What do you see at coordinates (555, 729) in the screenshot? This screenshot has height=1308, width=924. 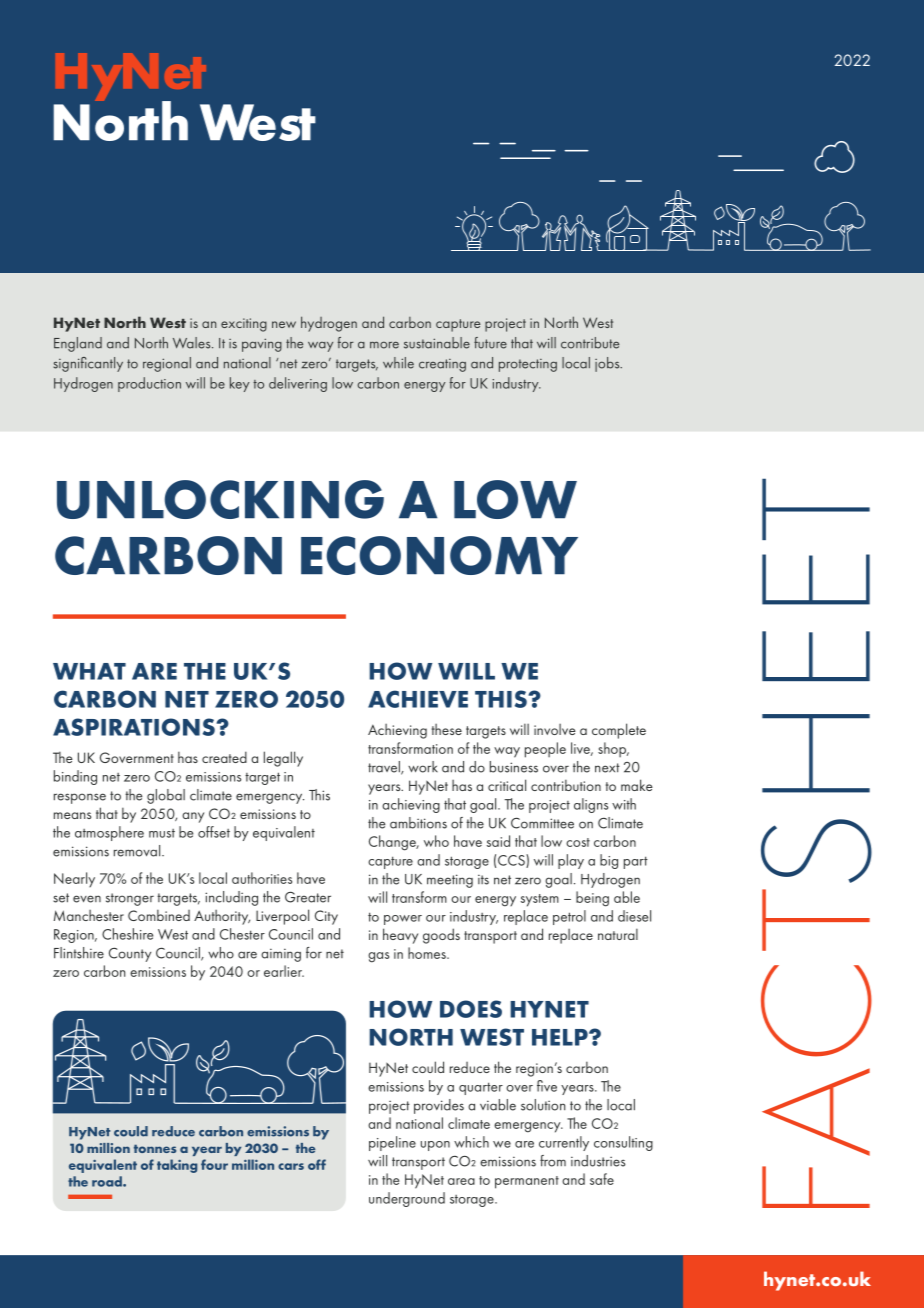 I see `involve` at bounding box center [555, 729].
